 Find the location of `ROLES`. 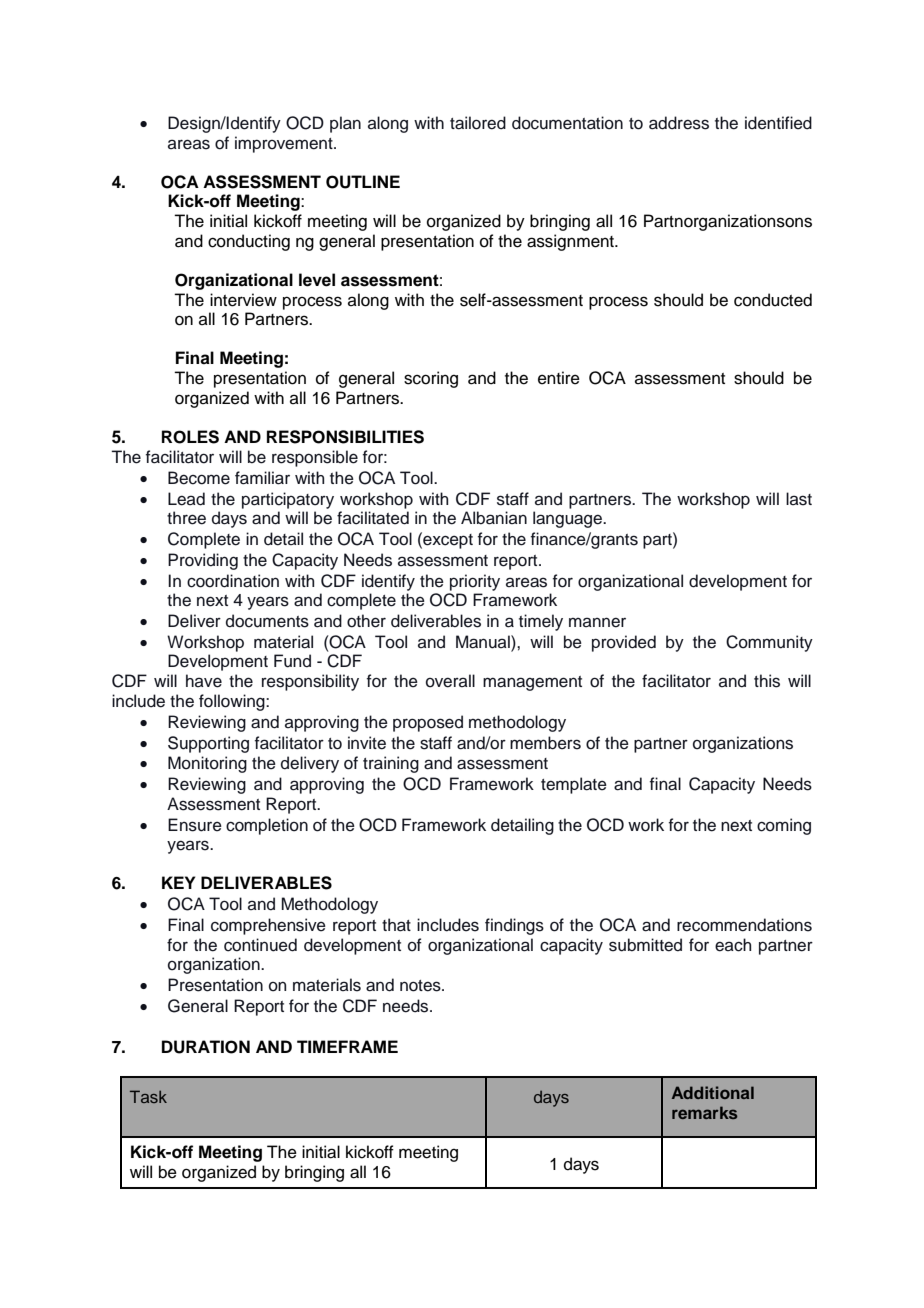

ROLES is located at coordinates (190, 437).
